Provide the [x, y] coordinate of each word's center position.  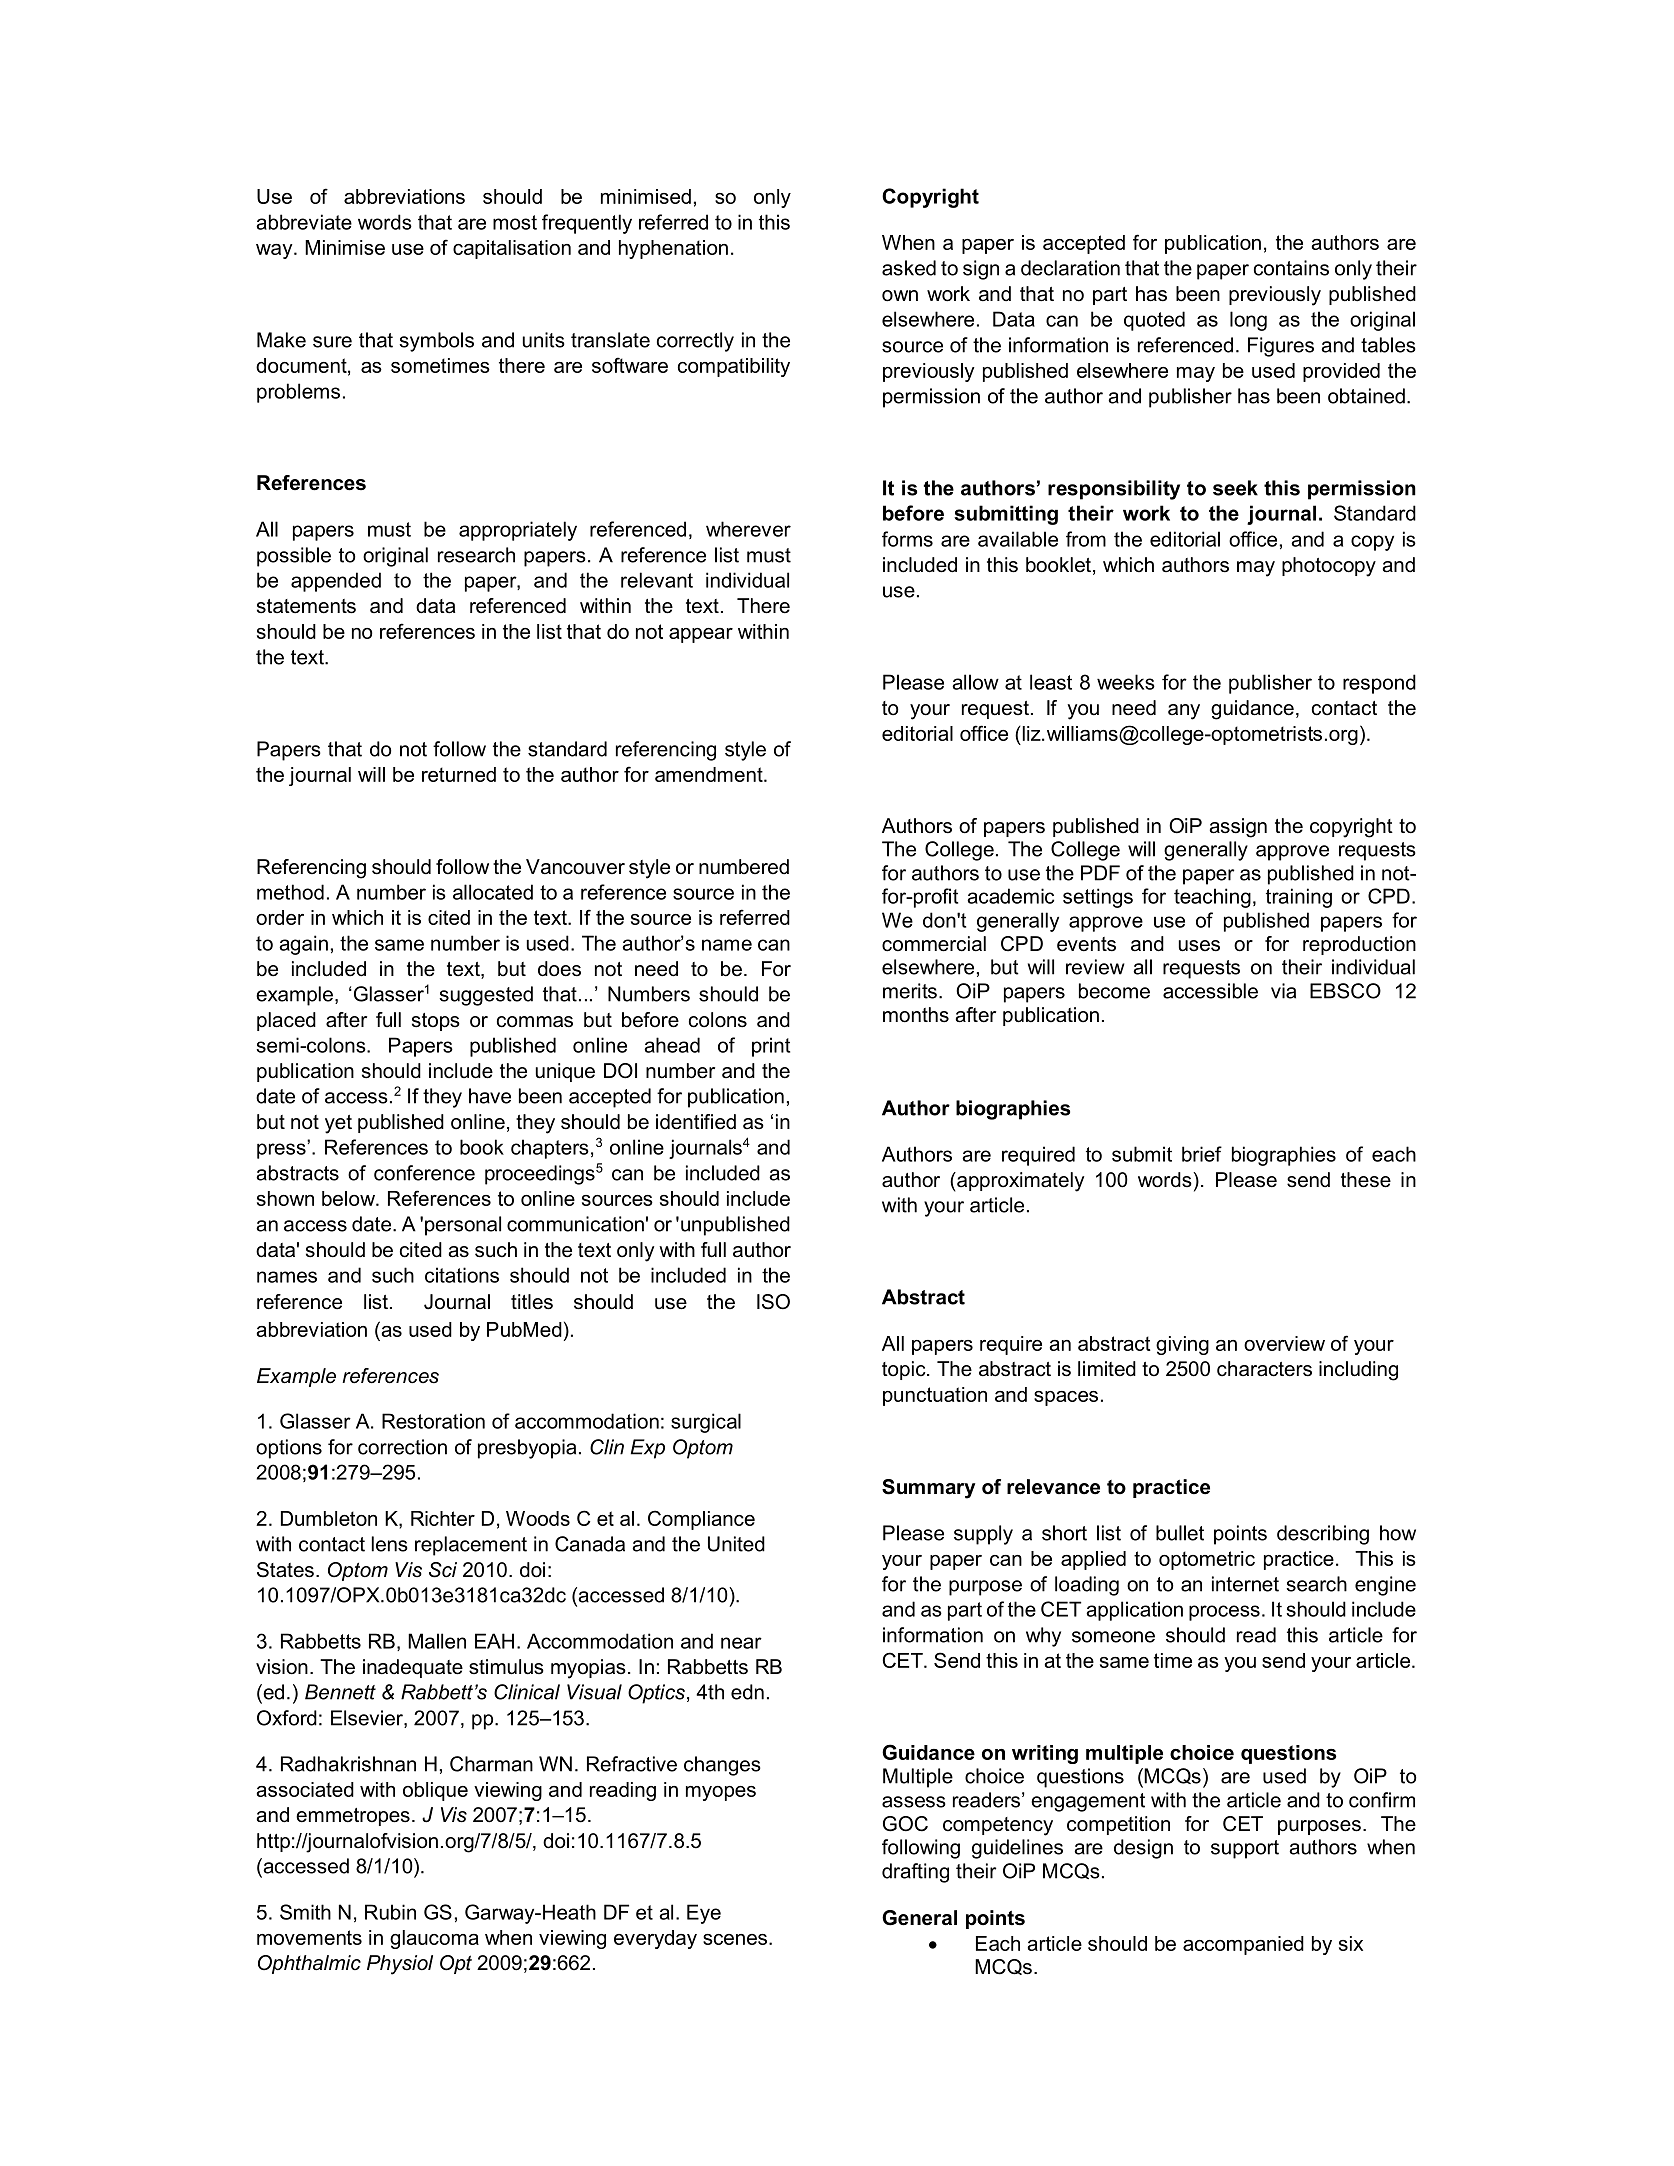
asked [909, 268]
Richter [443, 1518]
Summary [928, 1489]
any [1184, 712]
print [771, 1047]
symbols [436, 342]
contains [1291, 268]
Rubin [390, 1912]
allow [975, 682]
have [490, 1096]
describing [1323, 1535]
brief [1202, 1154]
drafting [915, 1873]
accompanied [1243, 1945]
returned [459, 774]
